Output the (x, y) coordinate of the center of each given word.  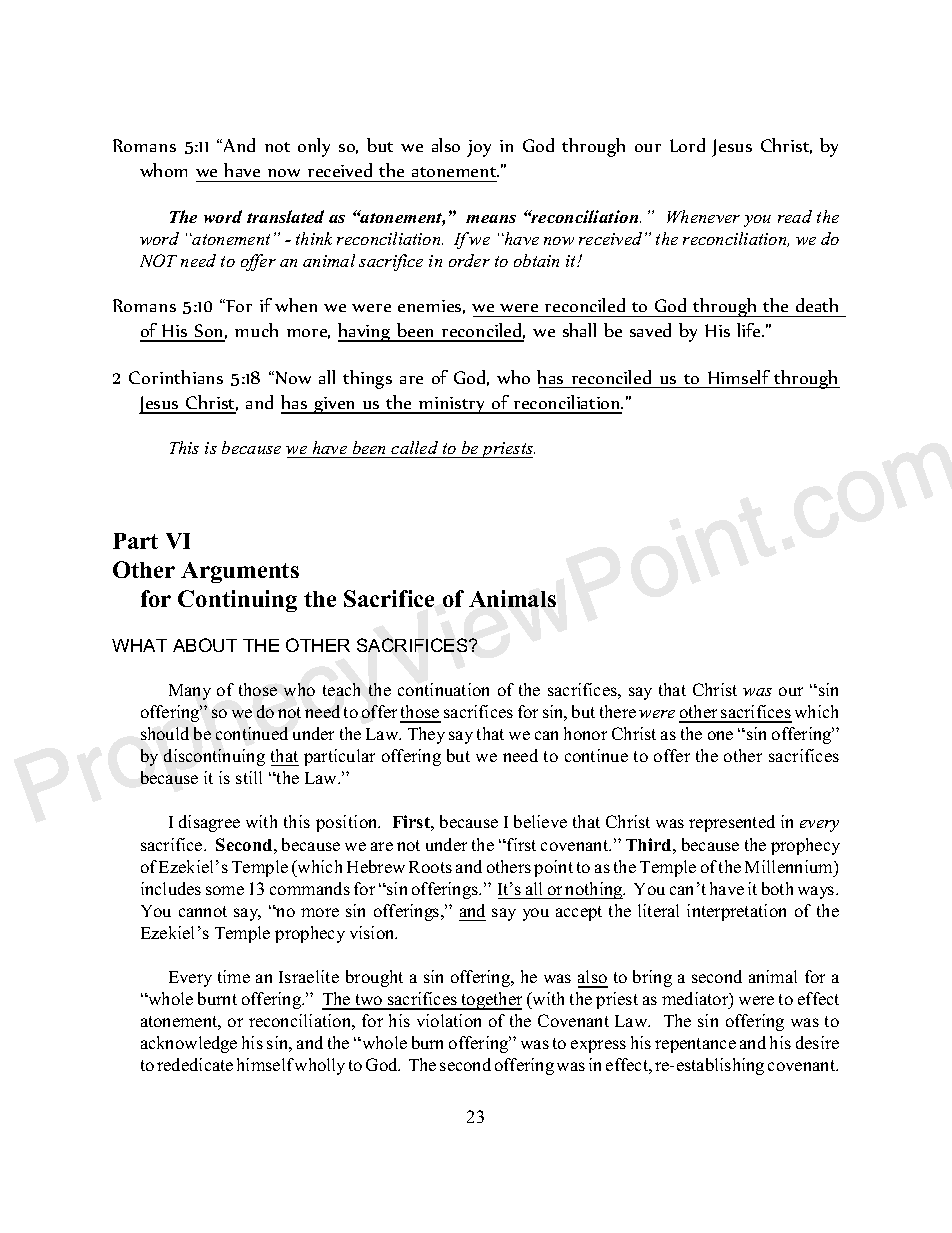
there (618, 711)
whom (163, 170)
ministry (452, 405)
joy (479, 148)
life (750, 330)
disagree (209, 823)
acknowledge (189, 1044)
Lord (687, 145)
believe (540, 821)
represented (732, 823)
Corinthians (176, 377)
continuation (443, 689)
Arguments (240, 572)
